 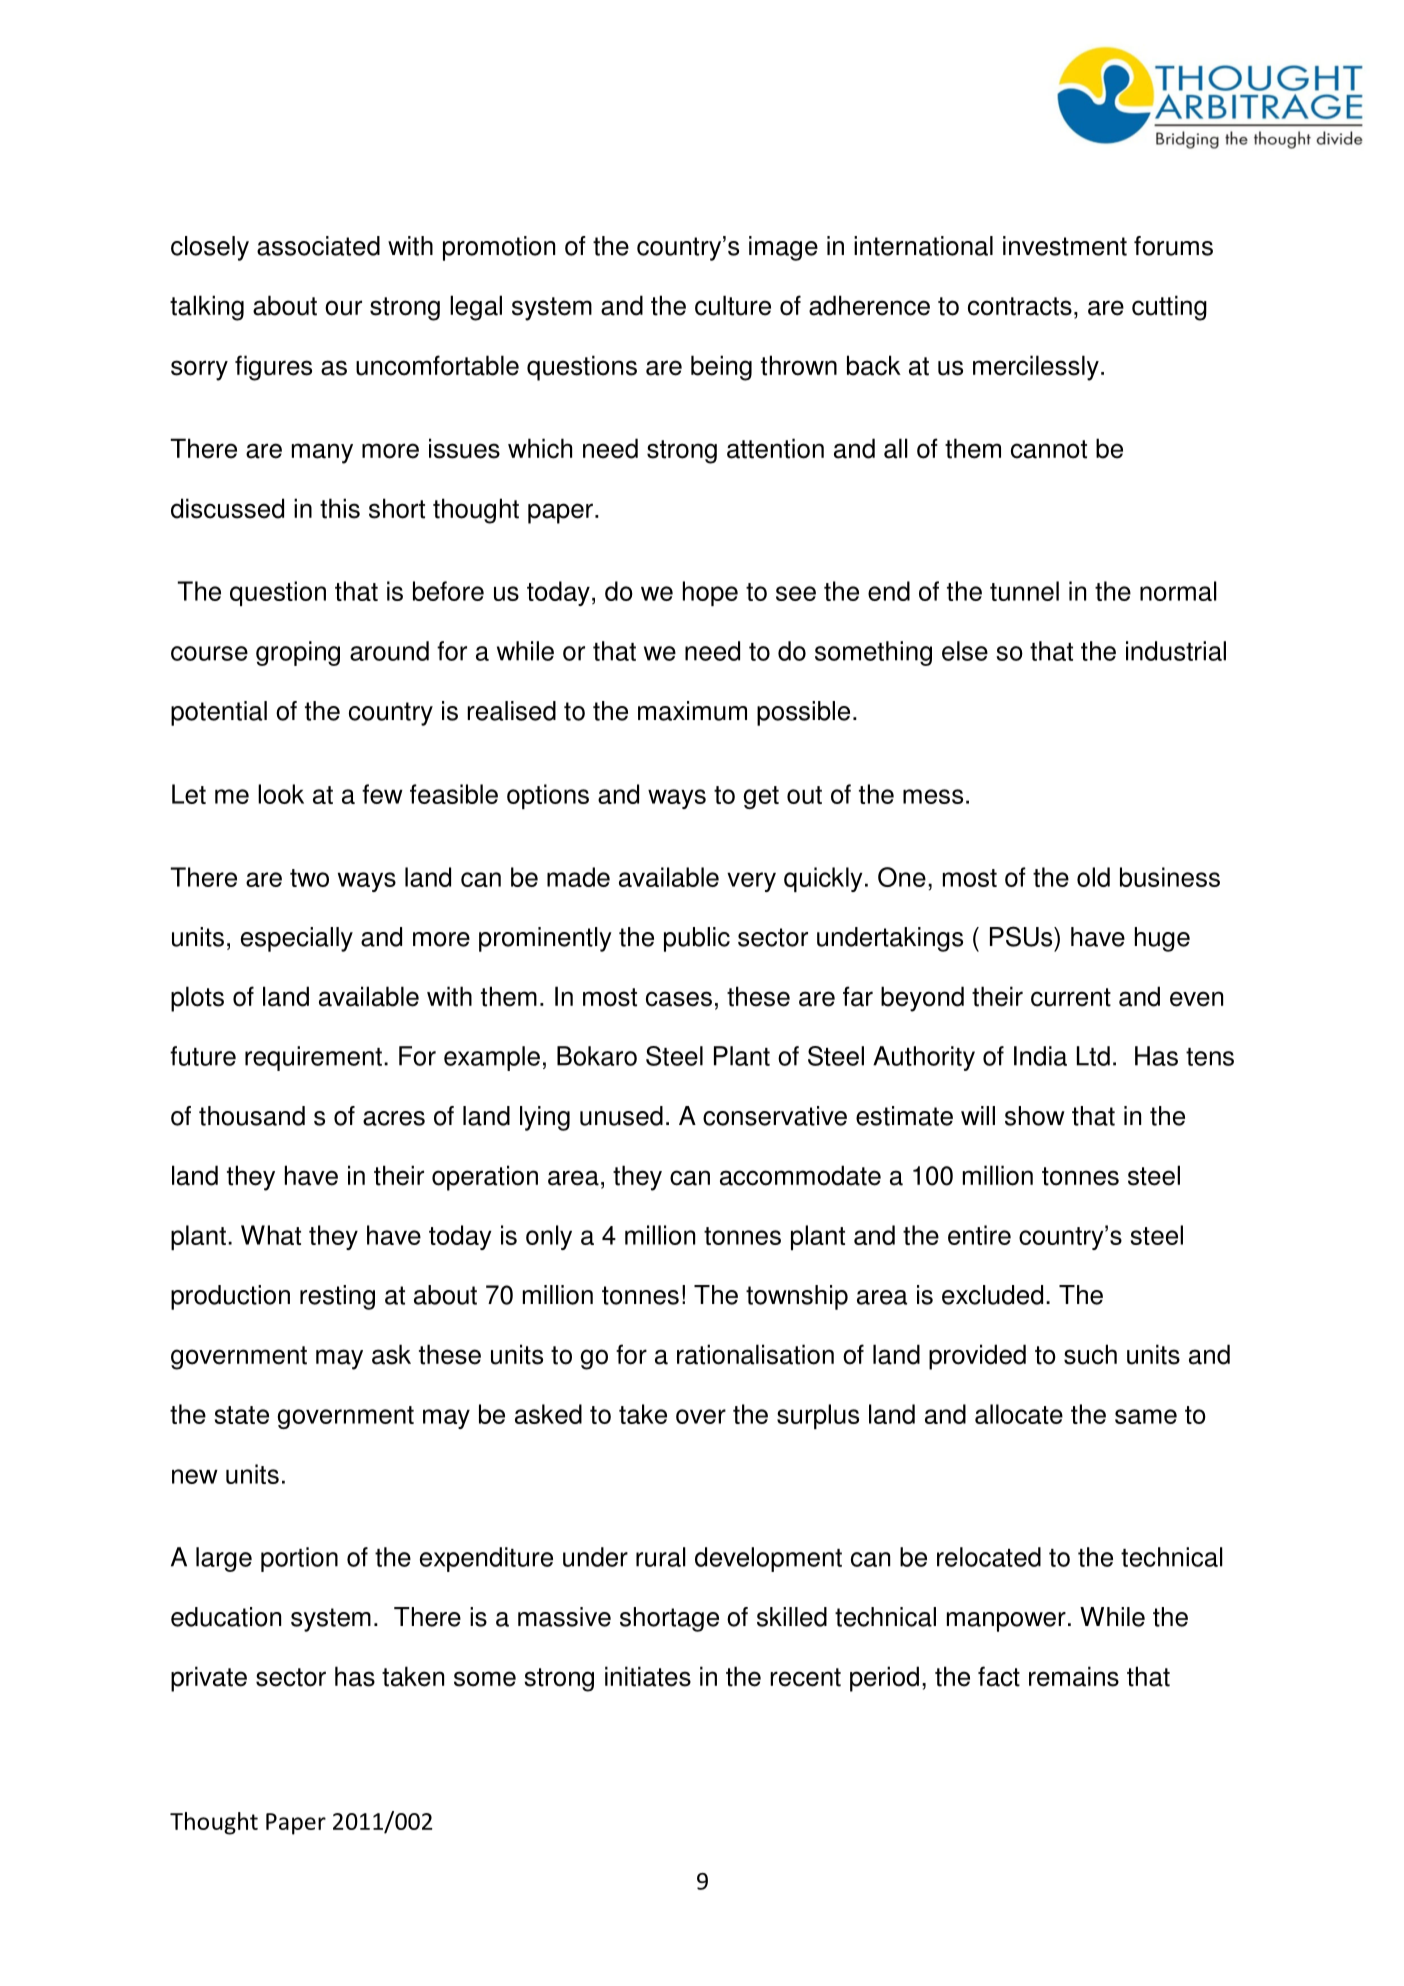 I want to click on show, so click(x=1035, y=1116).
